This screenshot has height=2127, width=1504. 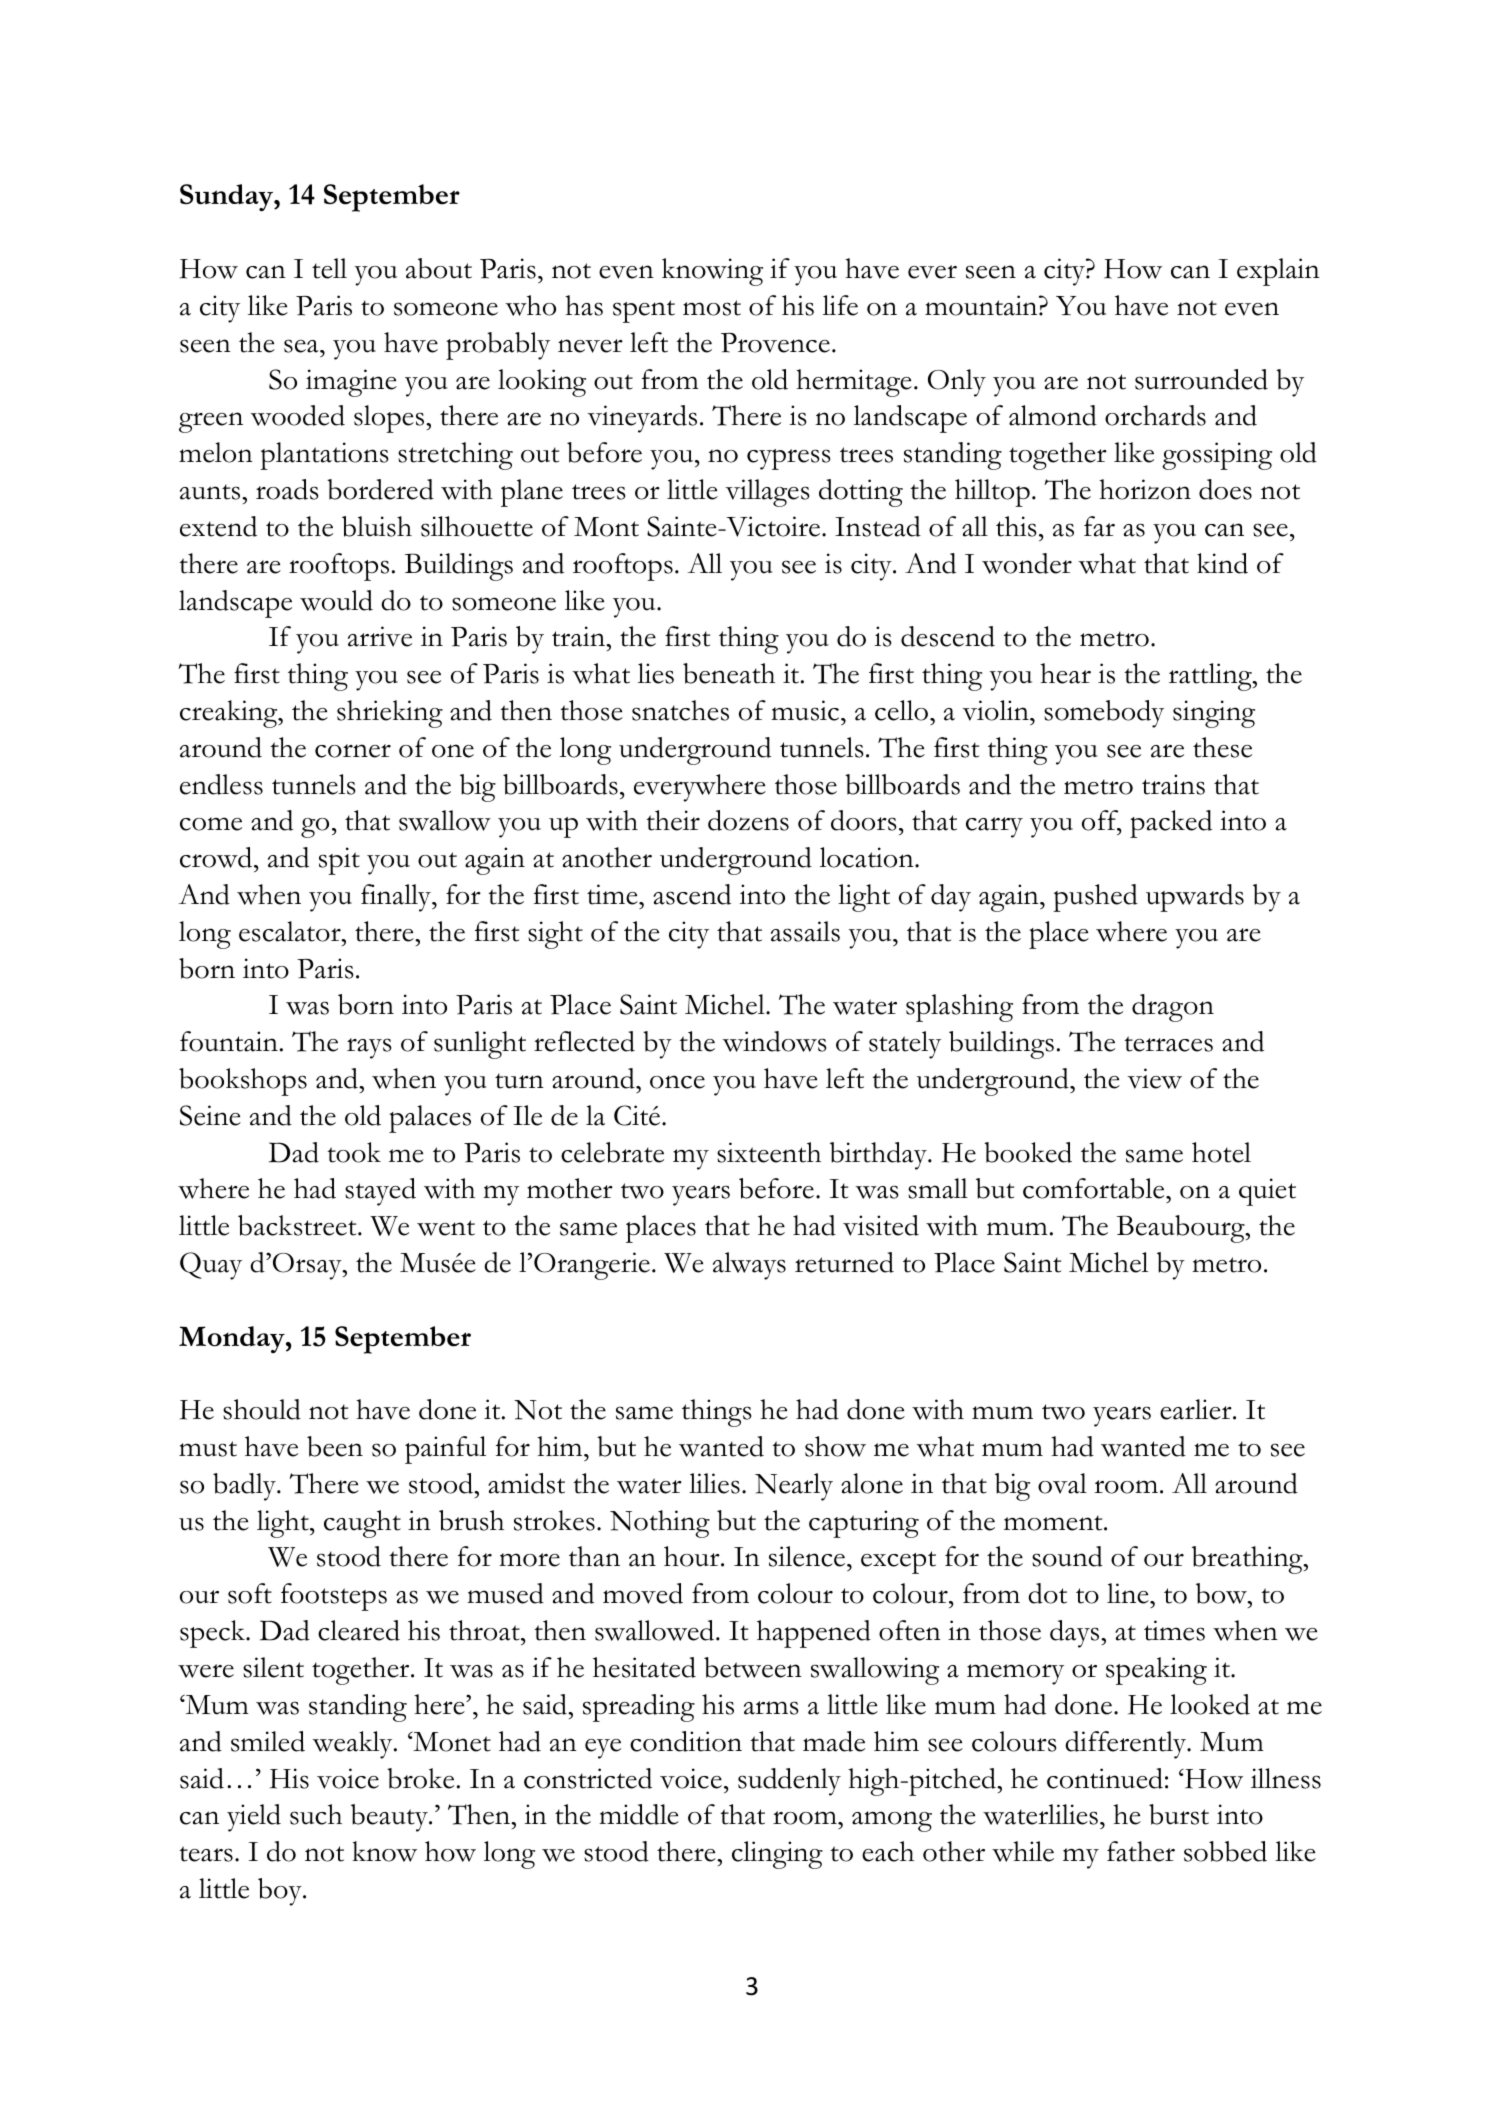 What do you see at coordinates (390, 714) in the screenshot?
I see `shrieking` at bounding box center [390, 714].
